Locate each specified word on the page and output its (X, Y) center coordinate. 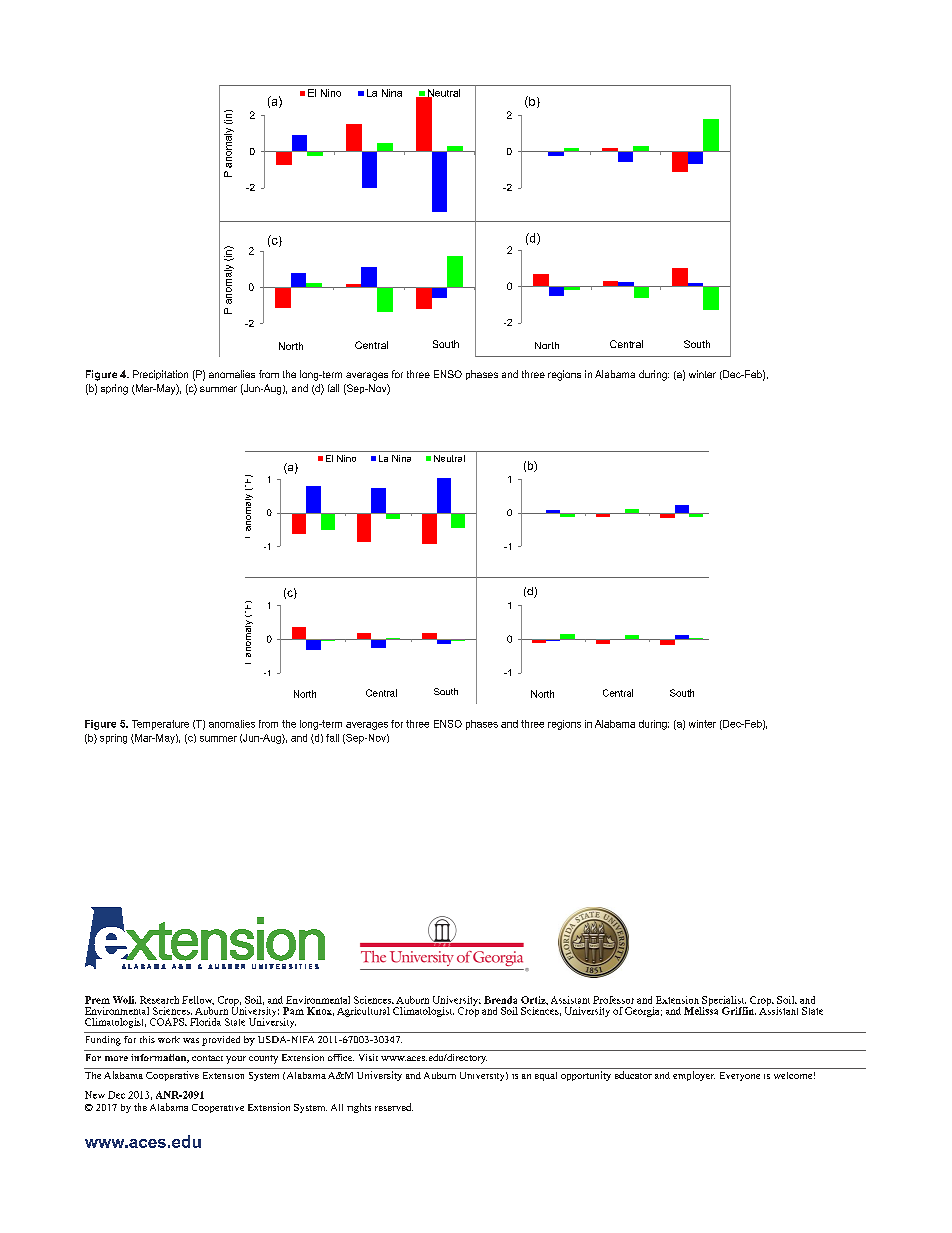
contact (207, 1058)
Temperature (160, 725)
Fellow (198, 1000)
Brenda (500, 1000)
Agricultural (363, 1012)
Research (159, 1000)
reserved (394, 1107)
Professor (613, 1000)
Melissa (701, 1010)
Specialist (723, 1002)
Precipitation (160, 375)
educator (633, 1075)
